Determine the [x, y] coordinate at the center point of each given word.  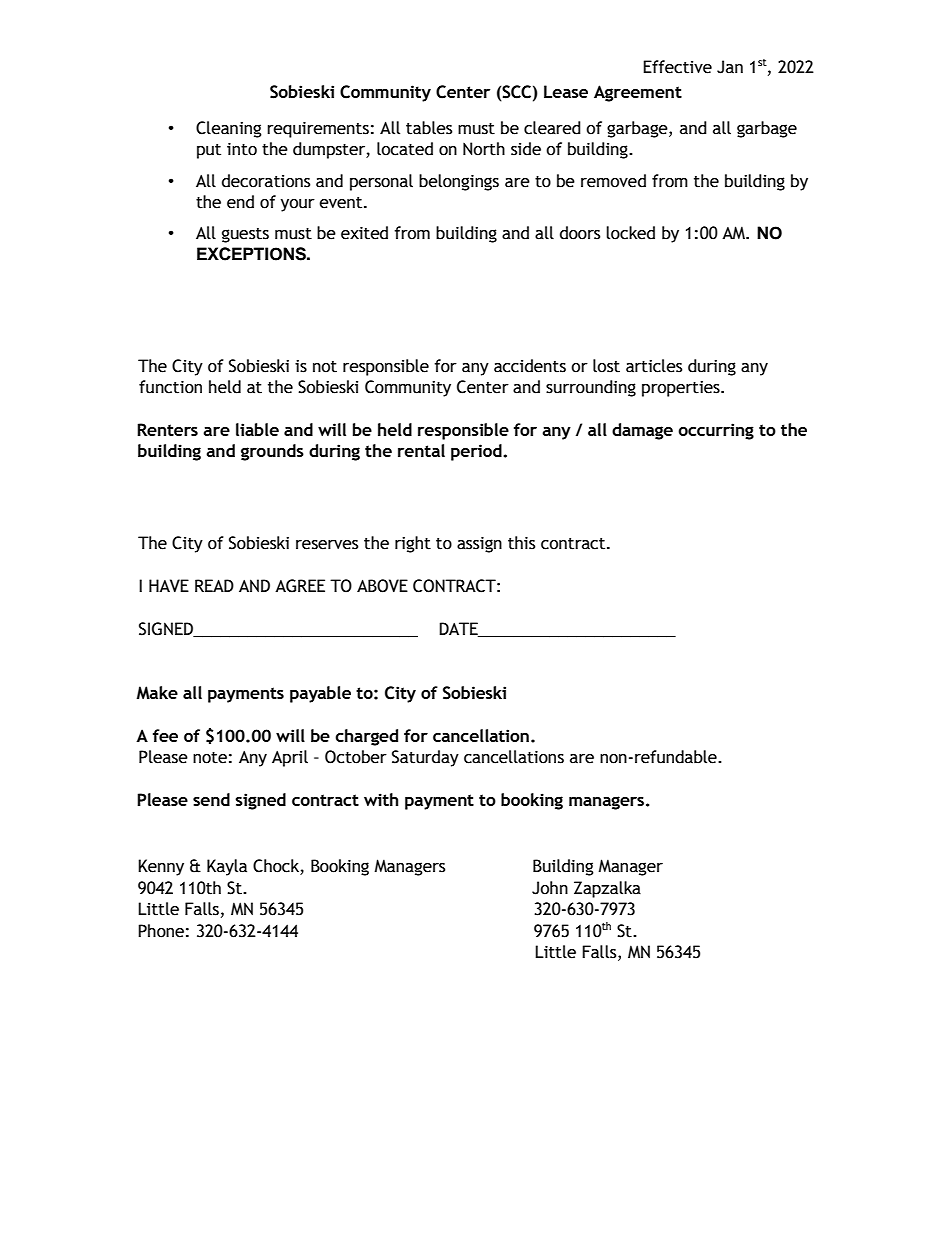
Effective [677, 67]
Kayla [227, 867]
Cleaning [229, 129]
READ [214, 585]
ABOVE [382, 586]
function [170, 387]
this [521, 543]
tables [429, 128]
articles [654, 366]
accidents [530, 366]
